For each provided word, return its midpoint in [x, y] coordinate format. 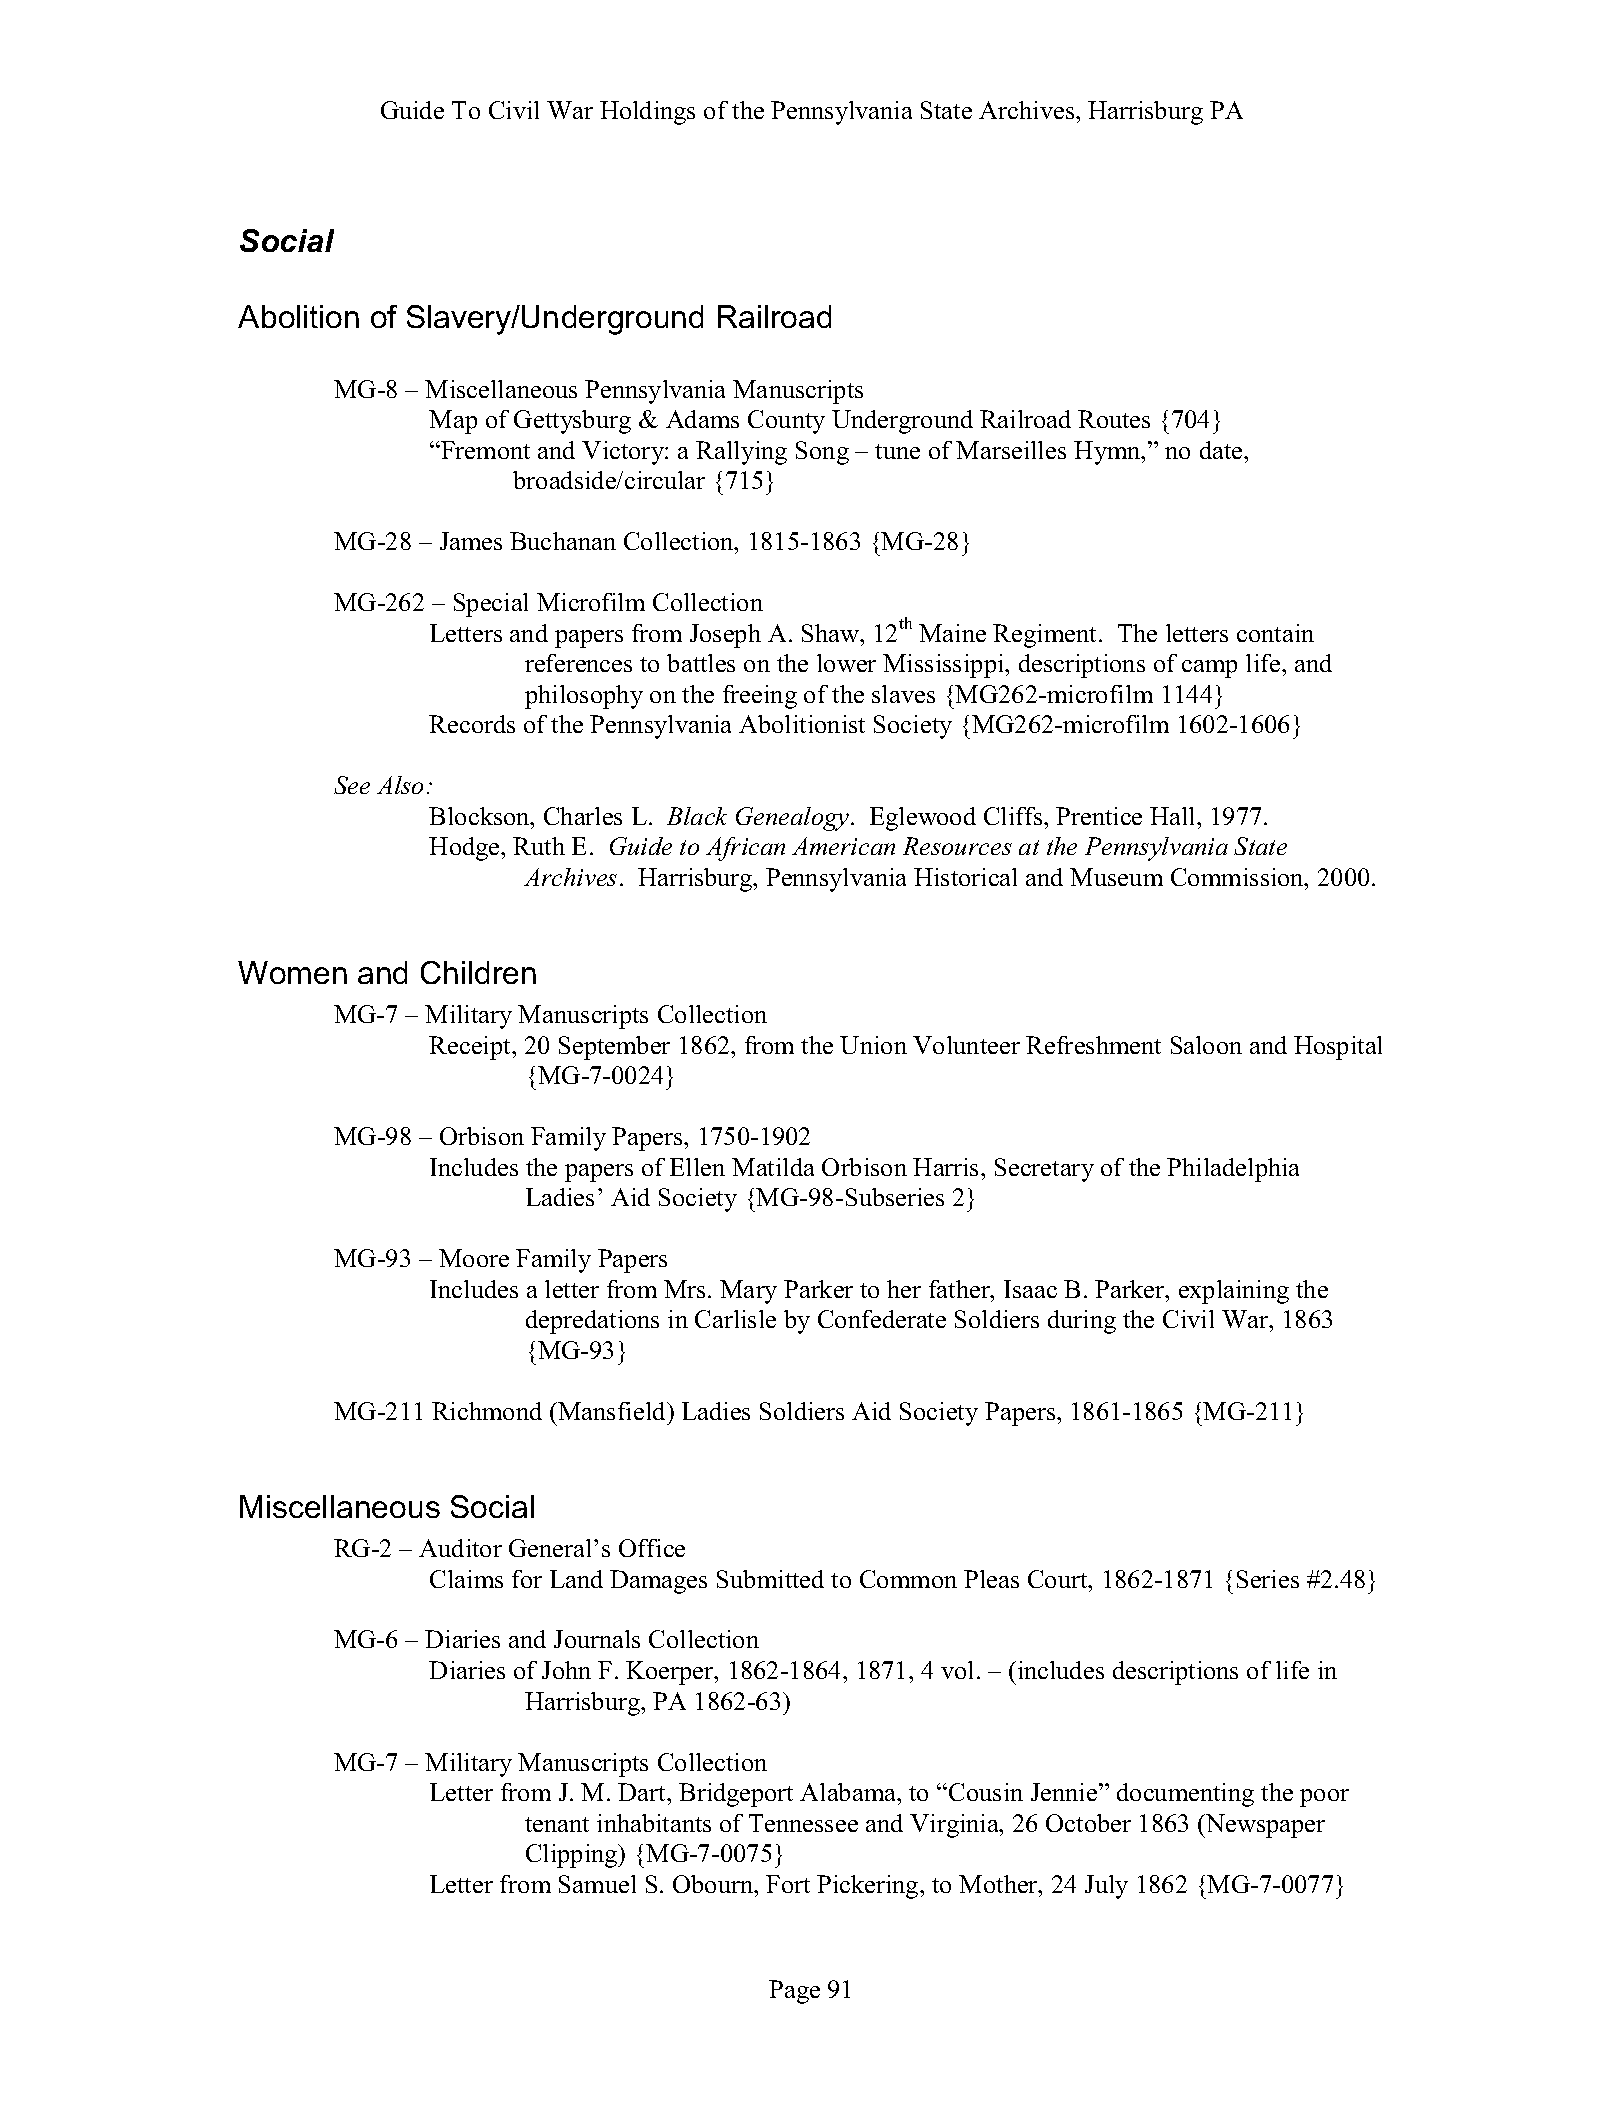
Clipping [573, 1856]
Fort [788, 1884]
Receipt [471, 1048]
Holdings [647, 113]
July [1106, 1887]
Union [873, 1045]
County [786, 422]
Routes [1114, 419]
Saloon [1206, 1045]
